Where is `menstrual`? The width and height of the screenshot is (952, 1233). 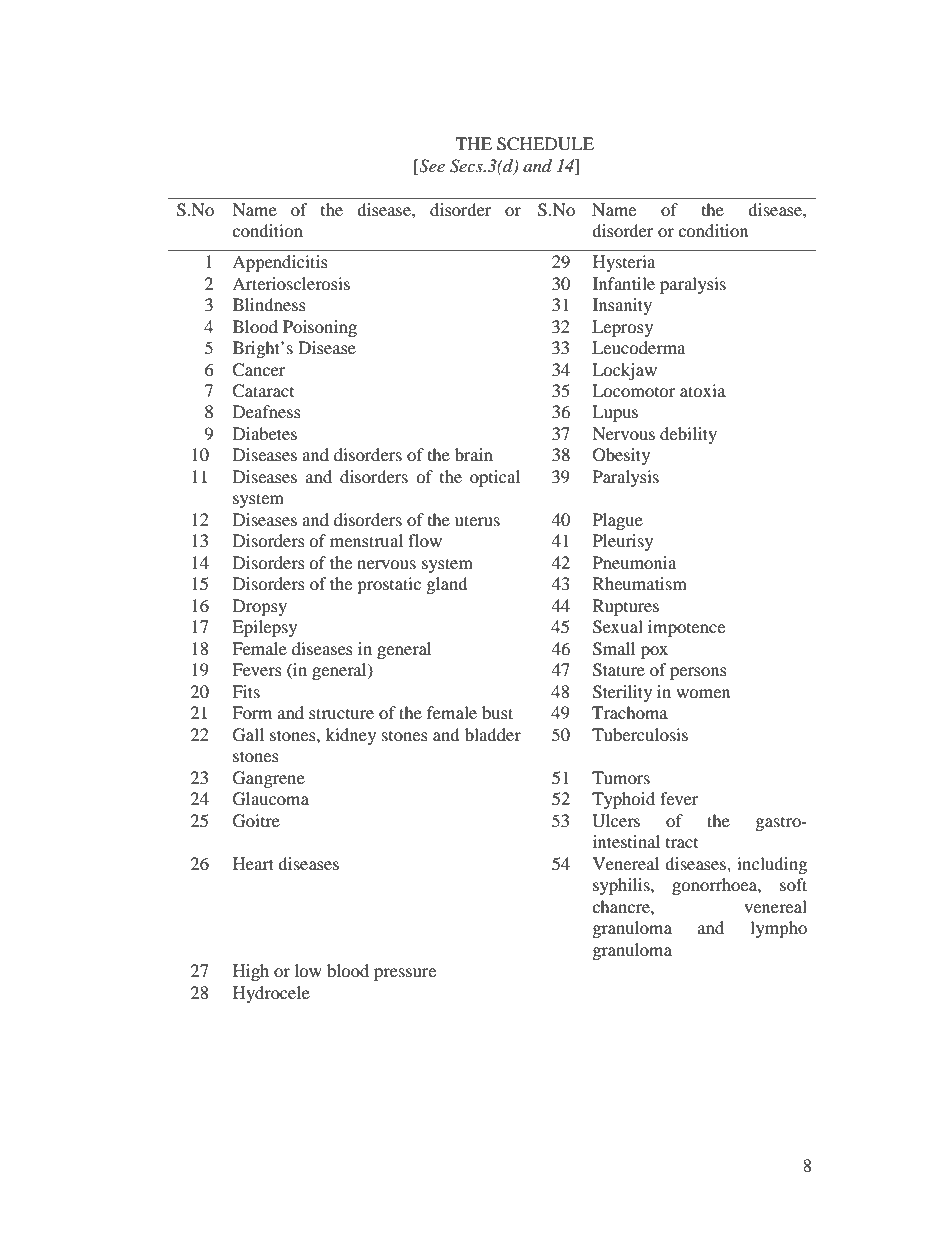 menstrual is located at coordinates (366, 540).
